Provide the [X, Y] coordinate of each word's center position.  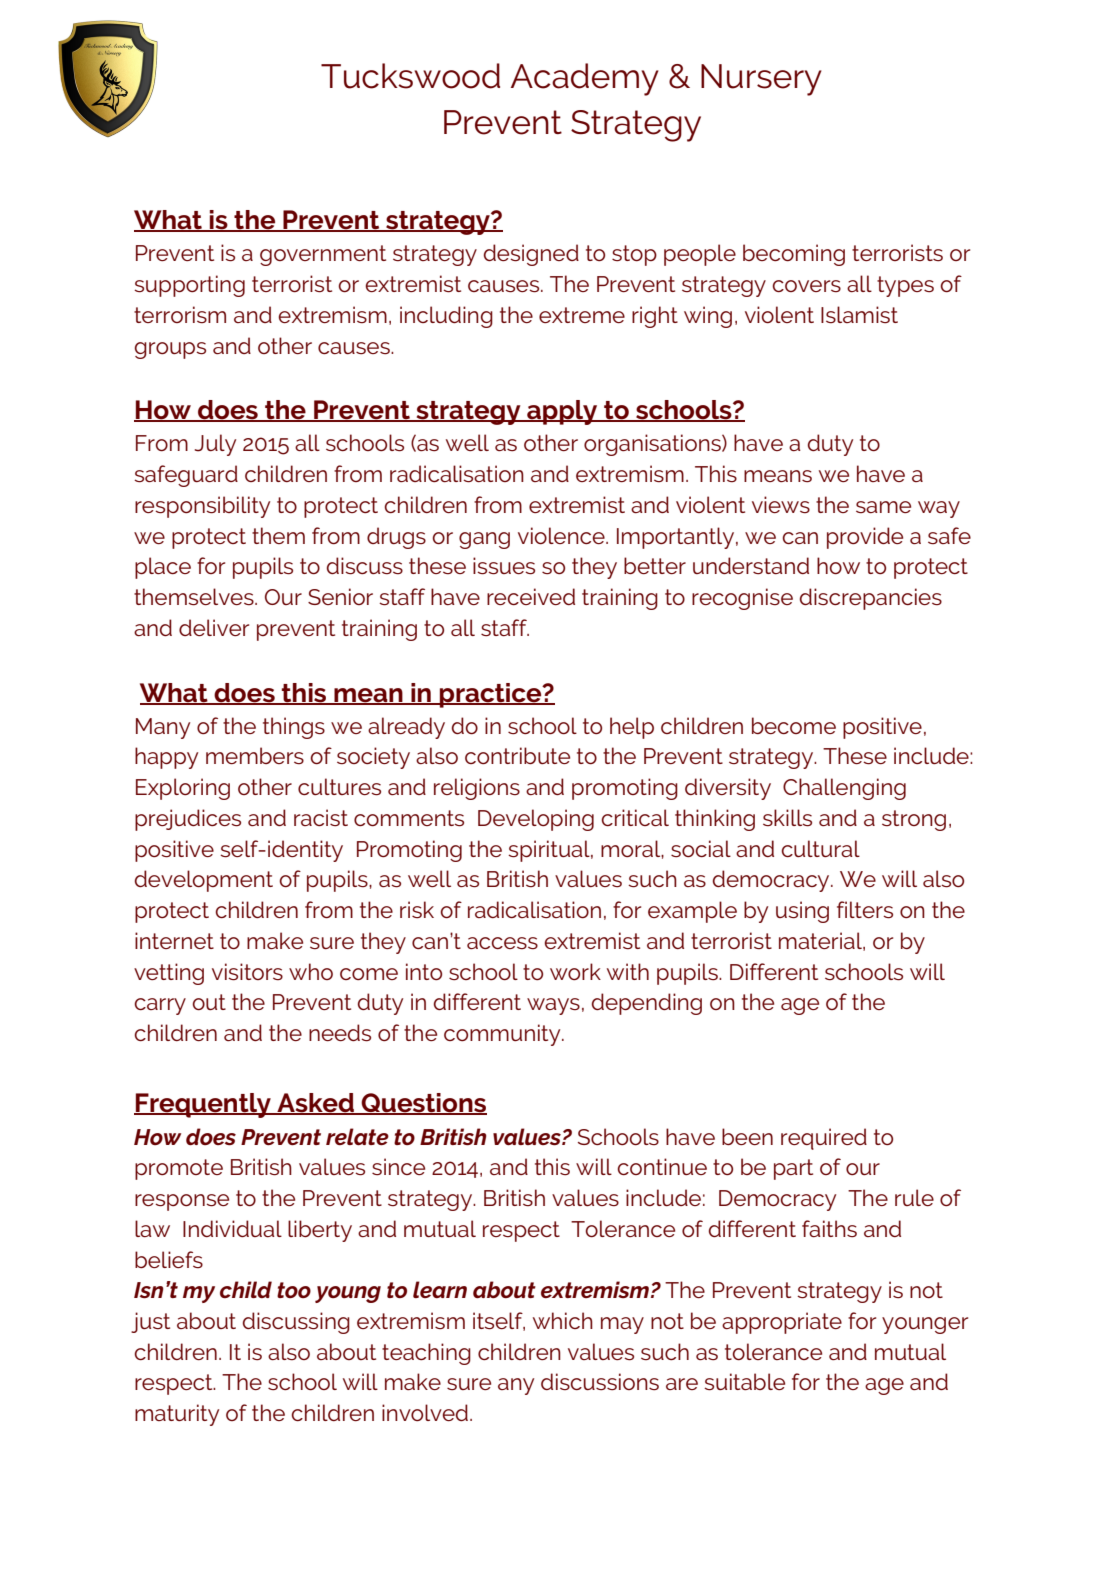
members [255, 755]
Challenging [844, 789]
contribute [517, 755]
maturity [177, 1415]
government [323, 255]
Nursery [761, 80]
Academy [585, 79]
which [563, 1320]
